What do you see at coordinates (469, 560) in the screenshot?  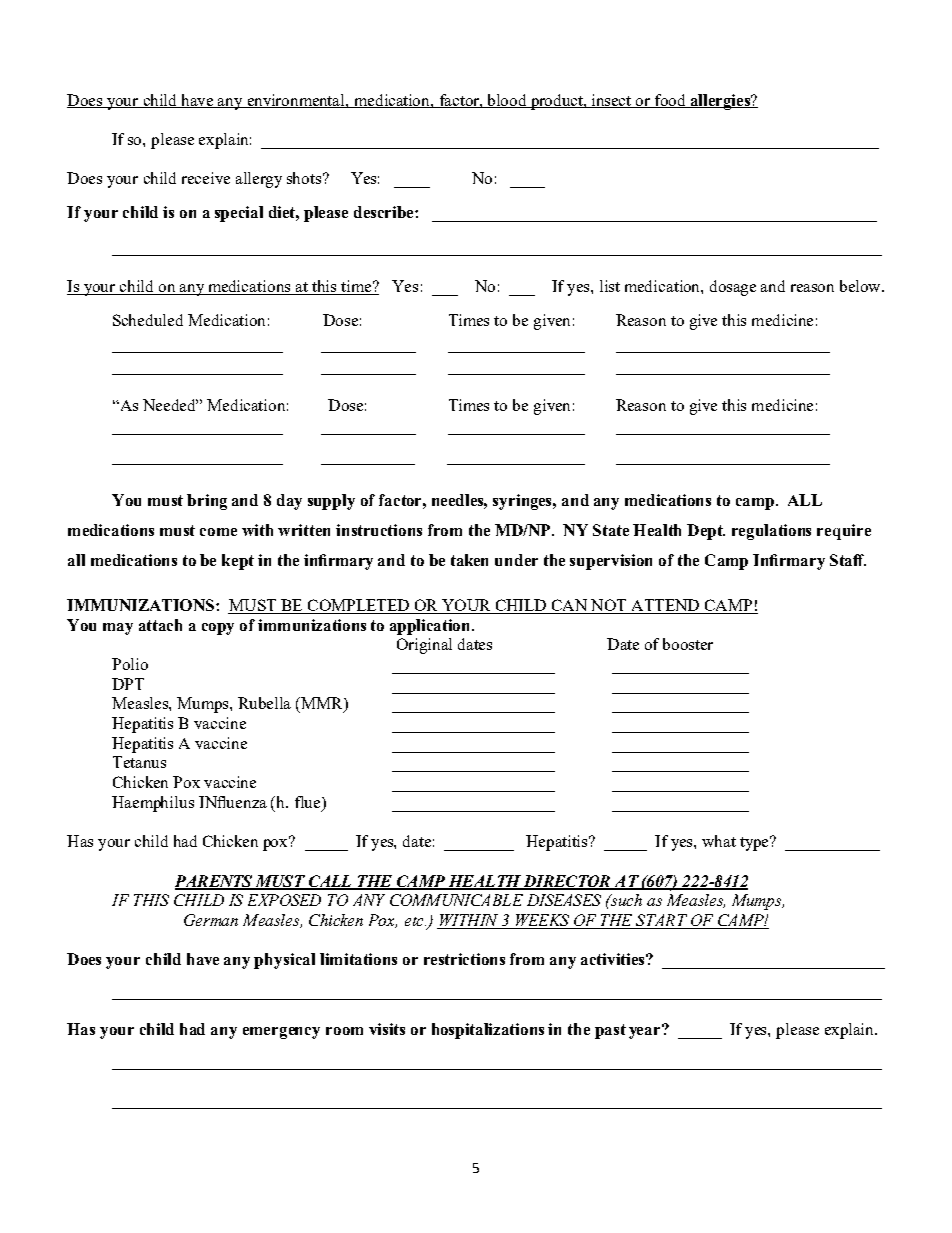 I see `taken` at bounding box center [469, 560].
